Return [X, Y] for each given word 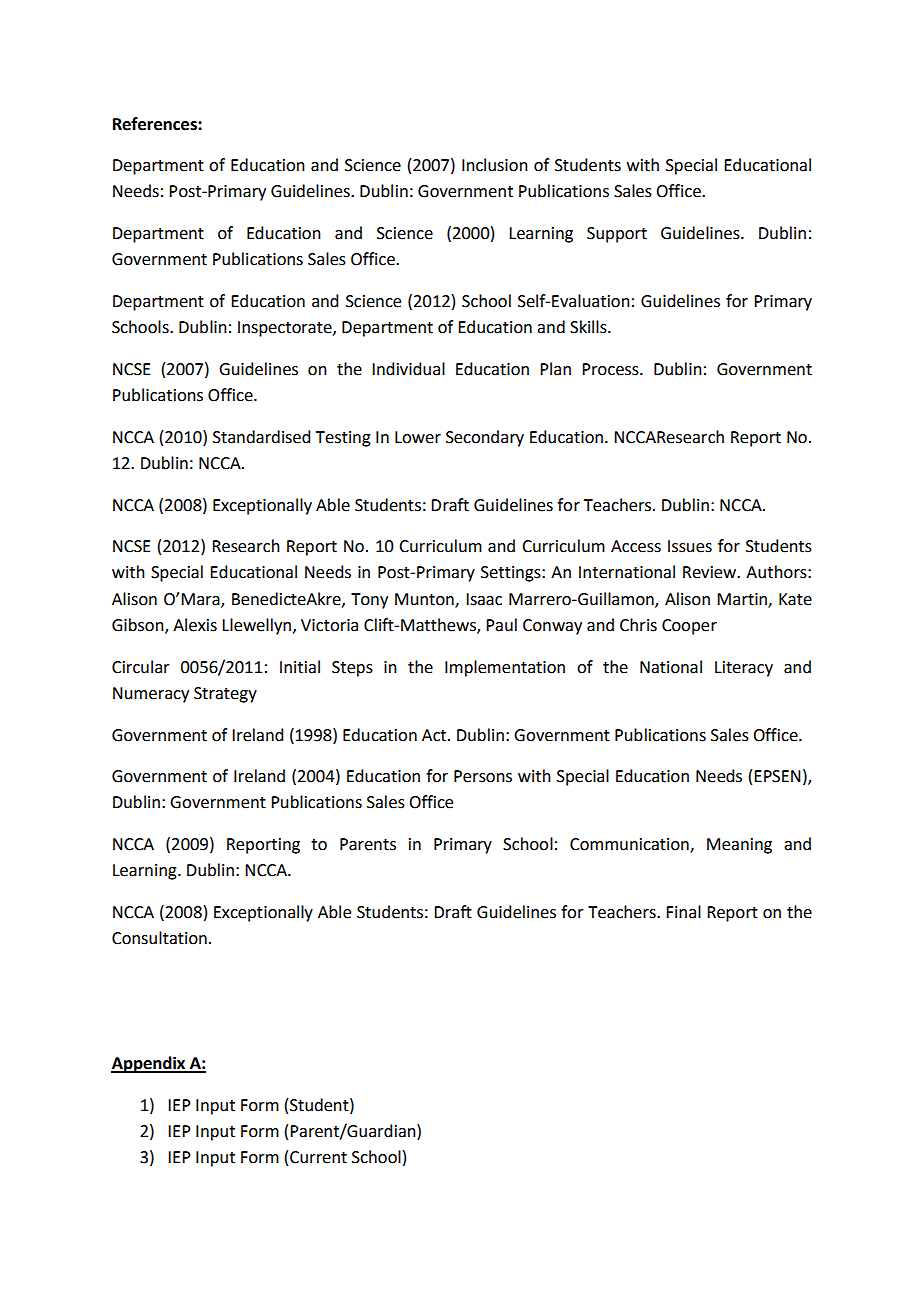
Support [617, 235]
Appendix [149, 1064]
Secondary [485, 438]
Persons [483, 776]
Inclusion [495, 165]
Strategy [225, 695]
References [156, 124]
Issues [690, 546]
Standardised [261, 437]
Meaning [739, 846]
